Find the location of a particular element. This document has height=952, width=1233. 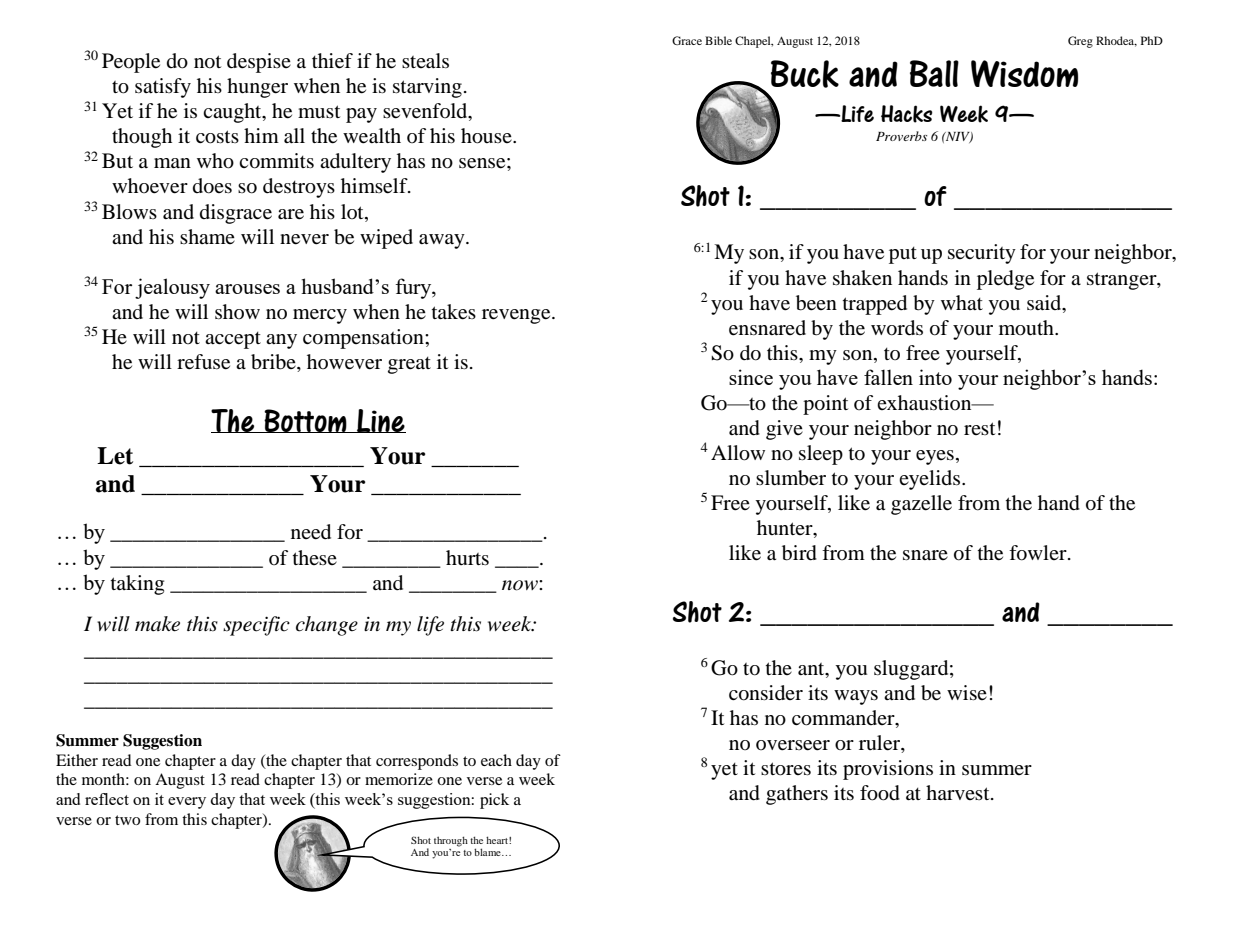

eyes is located at coordinates (935, 457).
